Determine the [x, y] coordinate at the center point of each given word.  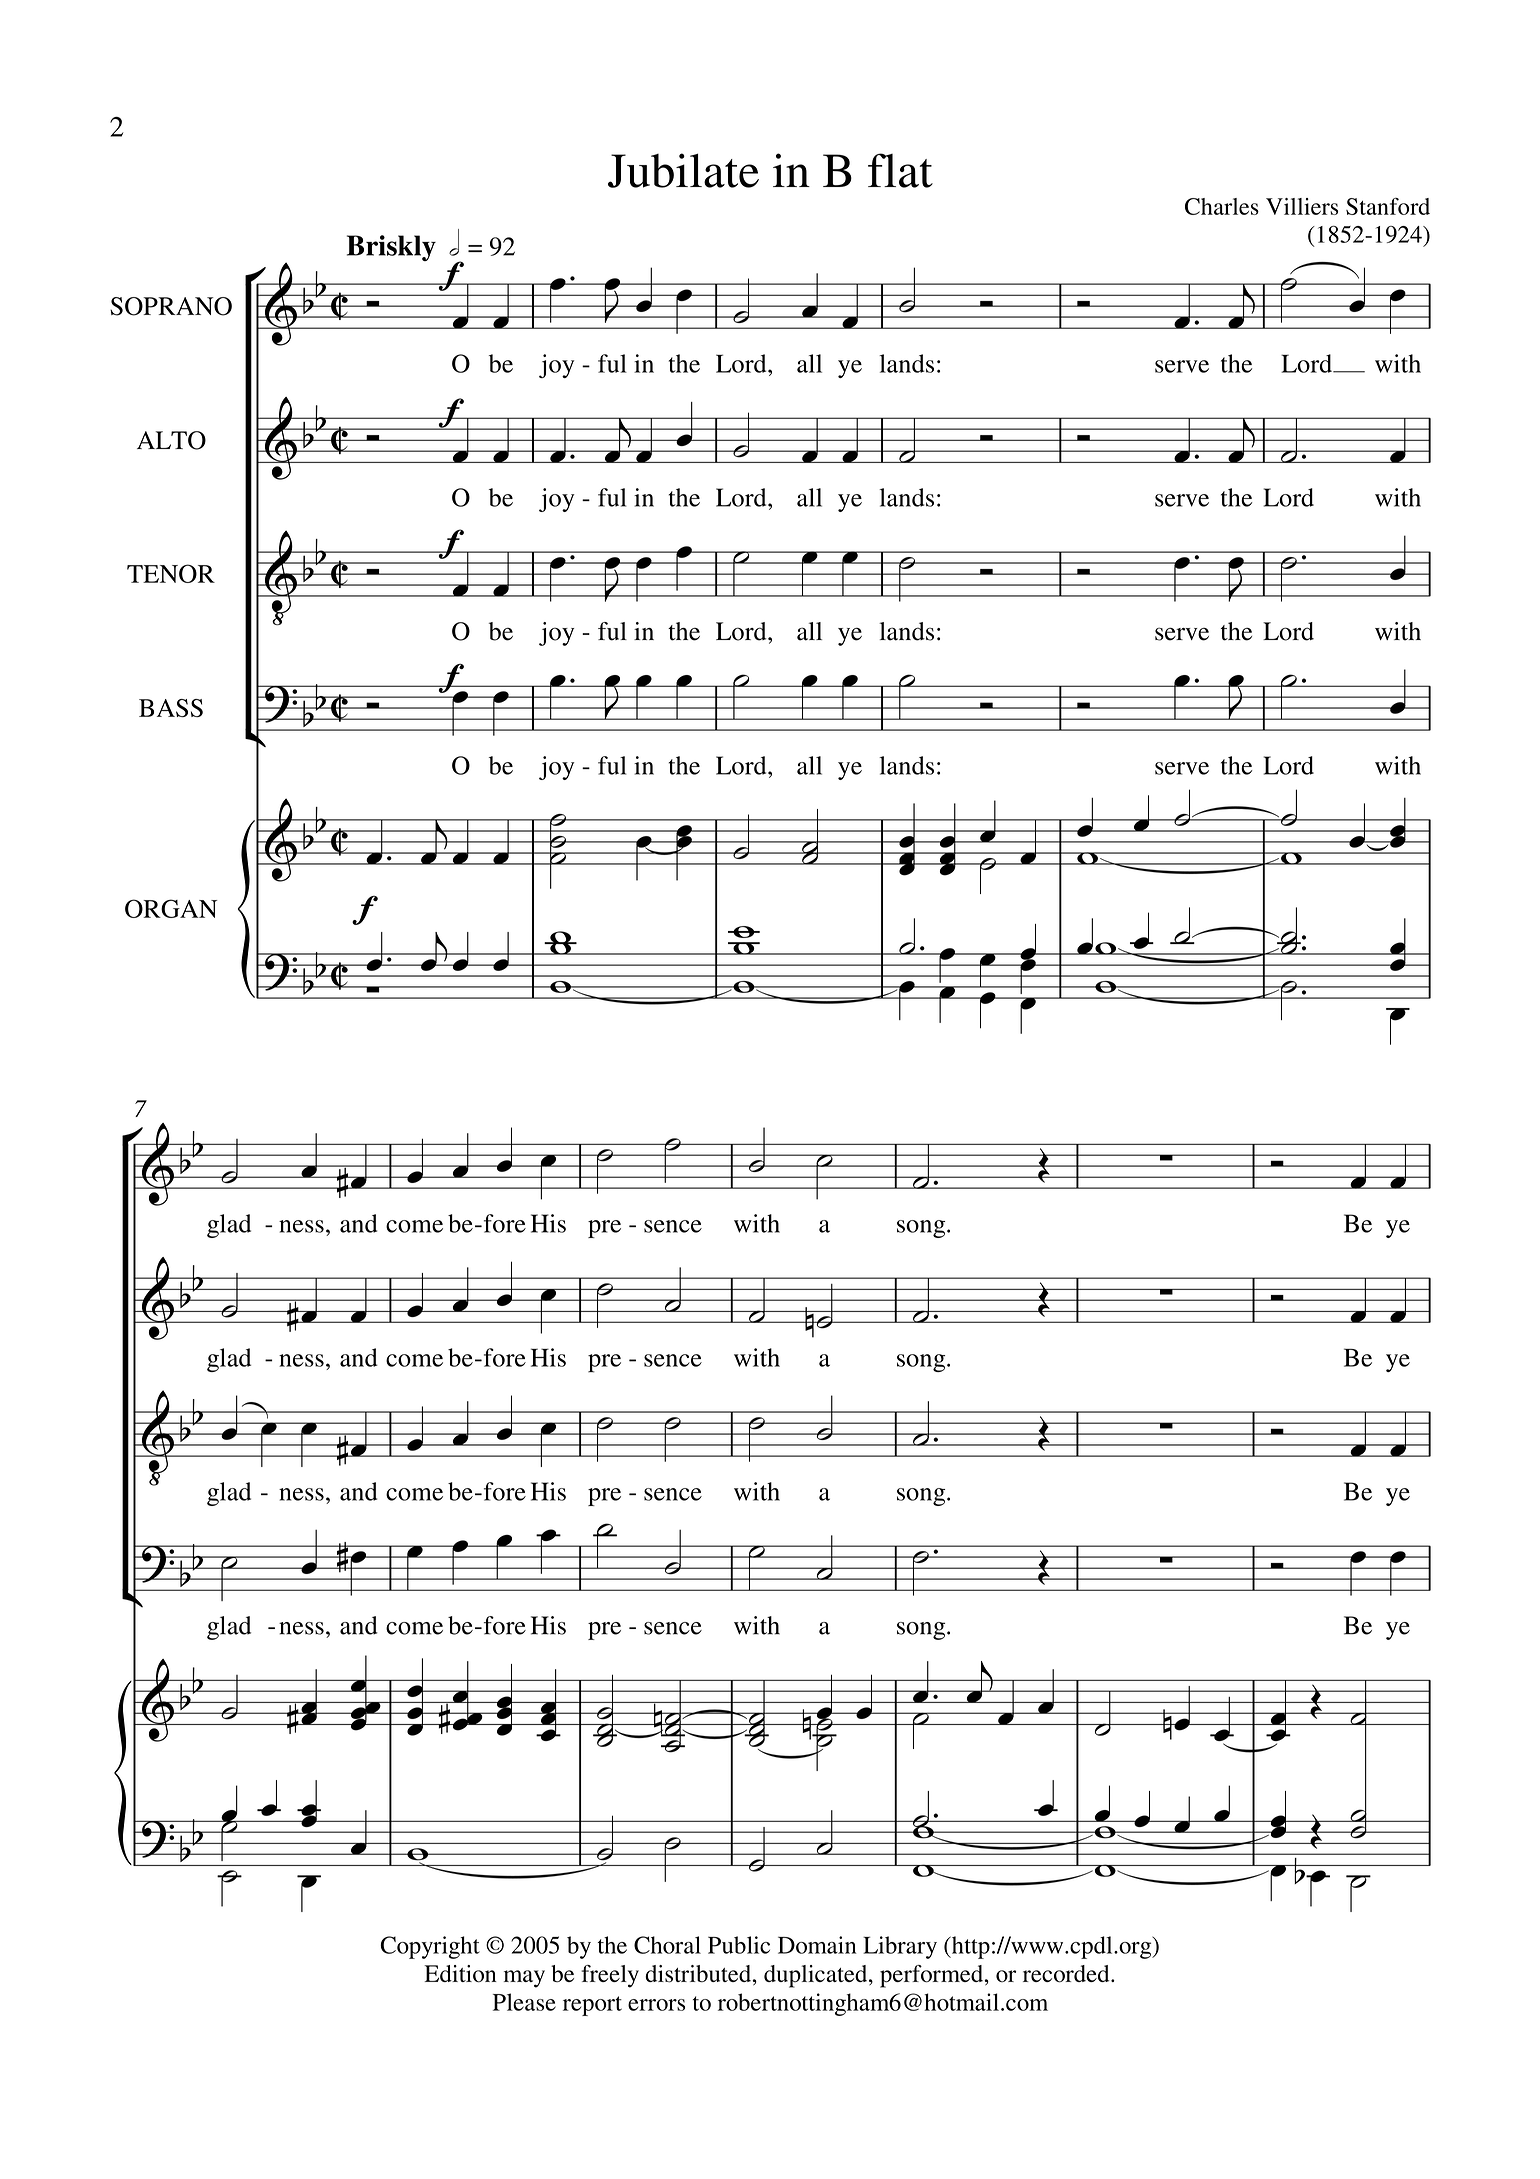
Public [739, 1945]
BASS [171, 708]
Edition [460, 1974]
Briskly [391, 248]
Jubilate [683, 170]
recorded [1067, 1974]
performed [933, 1976]
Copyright [430, 1947]
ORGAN [171, 908]
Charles [1222, 206]
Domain [817, 1945]
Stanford [1388, 206]
